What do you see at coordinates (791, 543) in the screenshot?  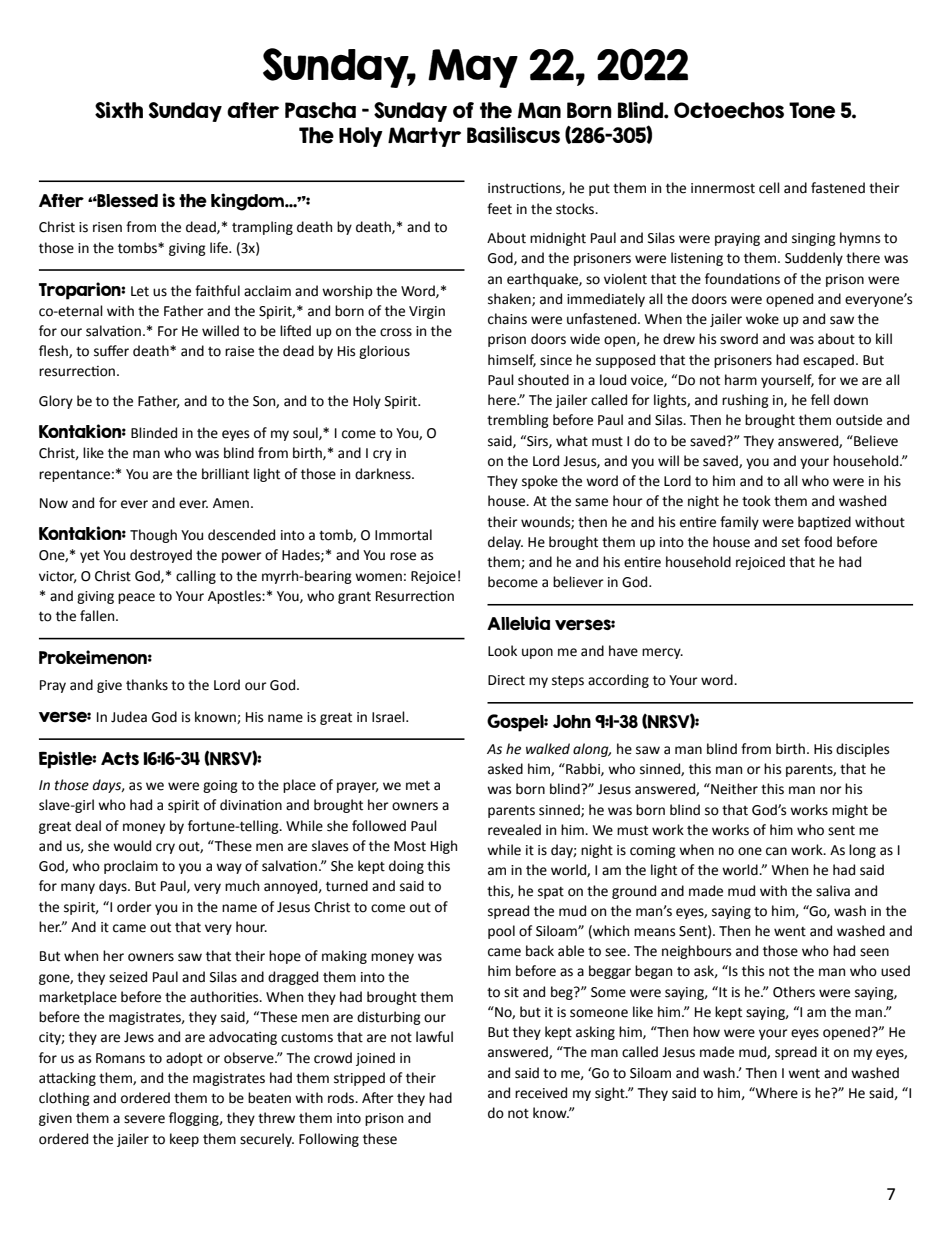 I see `set` at bounding box center [791, 543].
